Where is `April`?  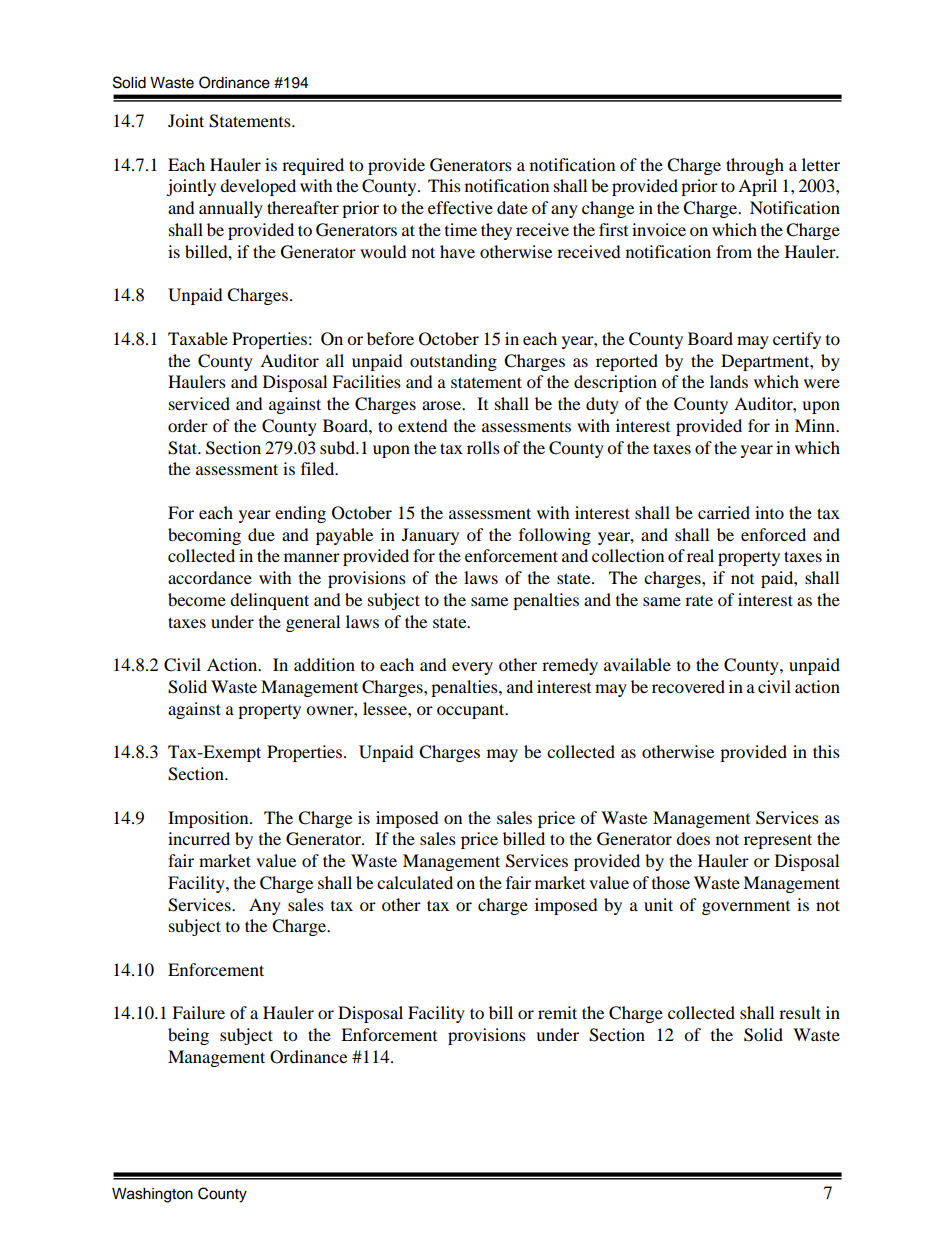 April is located at coordinates (757, 187).
